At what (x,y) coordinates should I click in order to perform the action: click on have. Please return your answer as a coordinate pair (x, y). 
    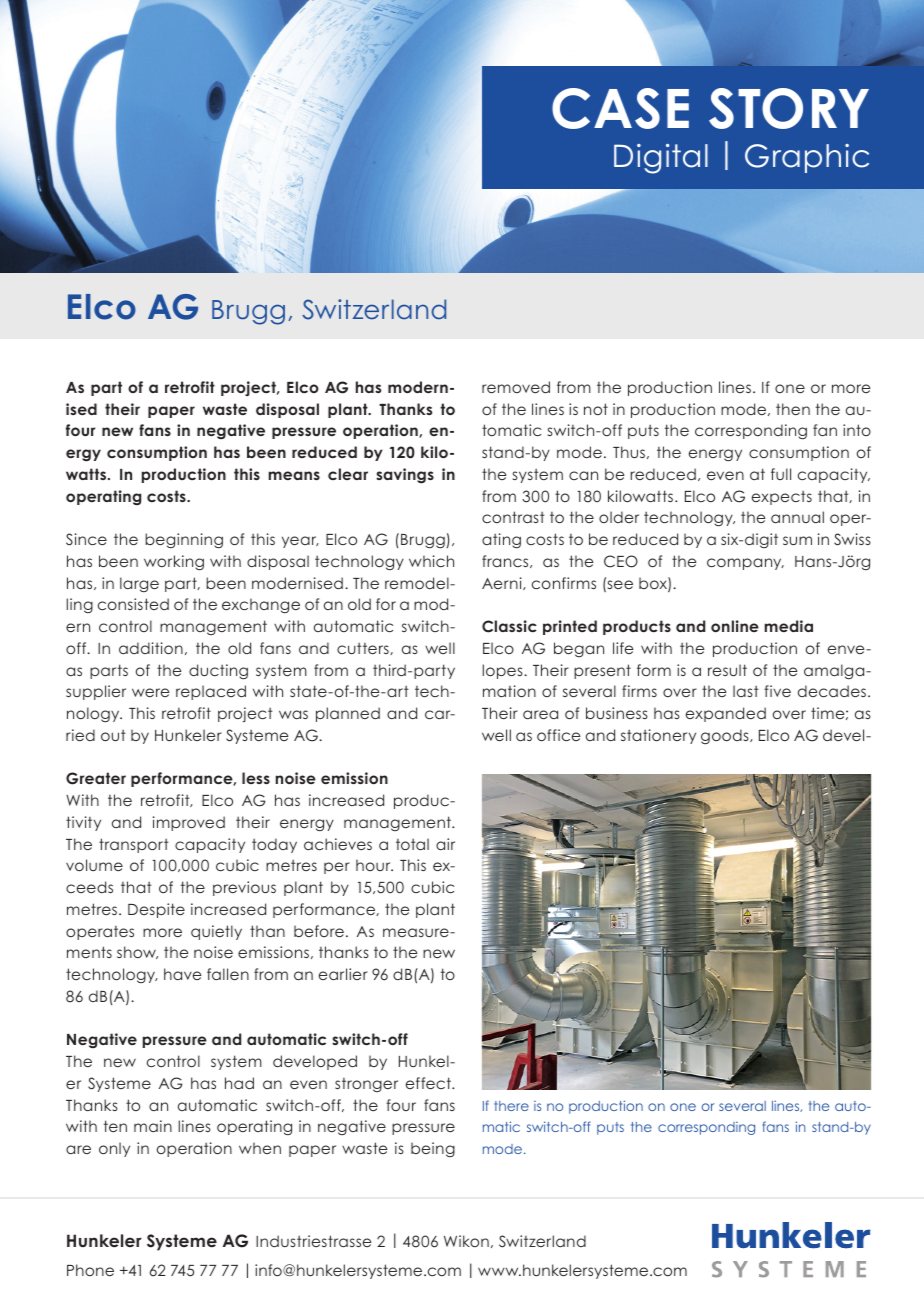
    Looking at the image, I should click on (182, 974).
